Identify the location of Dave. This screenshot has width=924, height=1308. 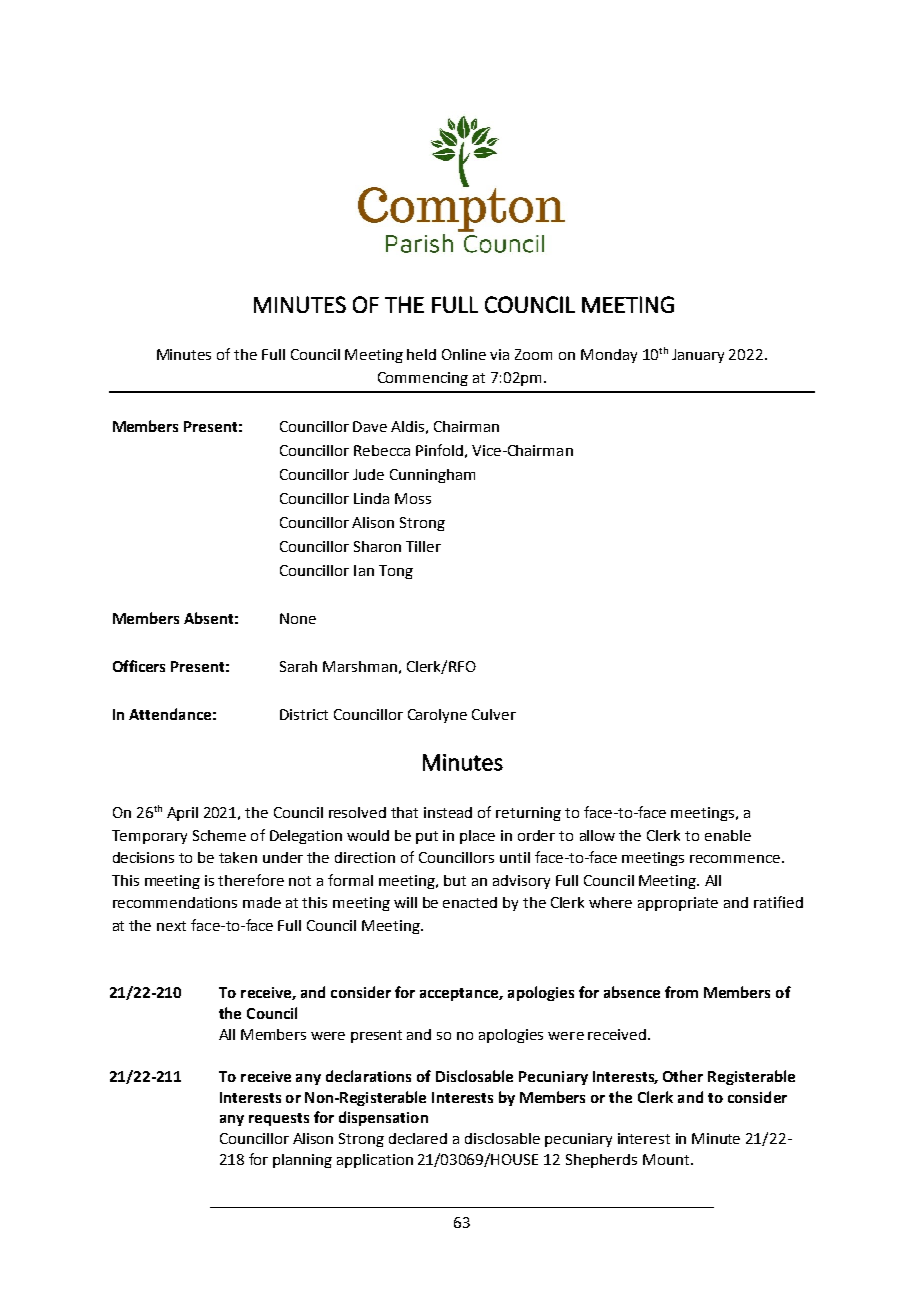
(370, 426).
